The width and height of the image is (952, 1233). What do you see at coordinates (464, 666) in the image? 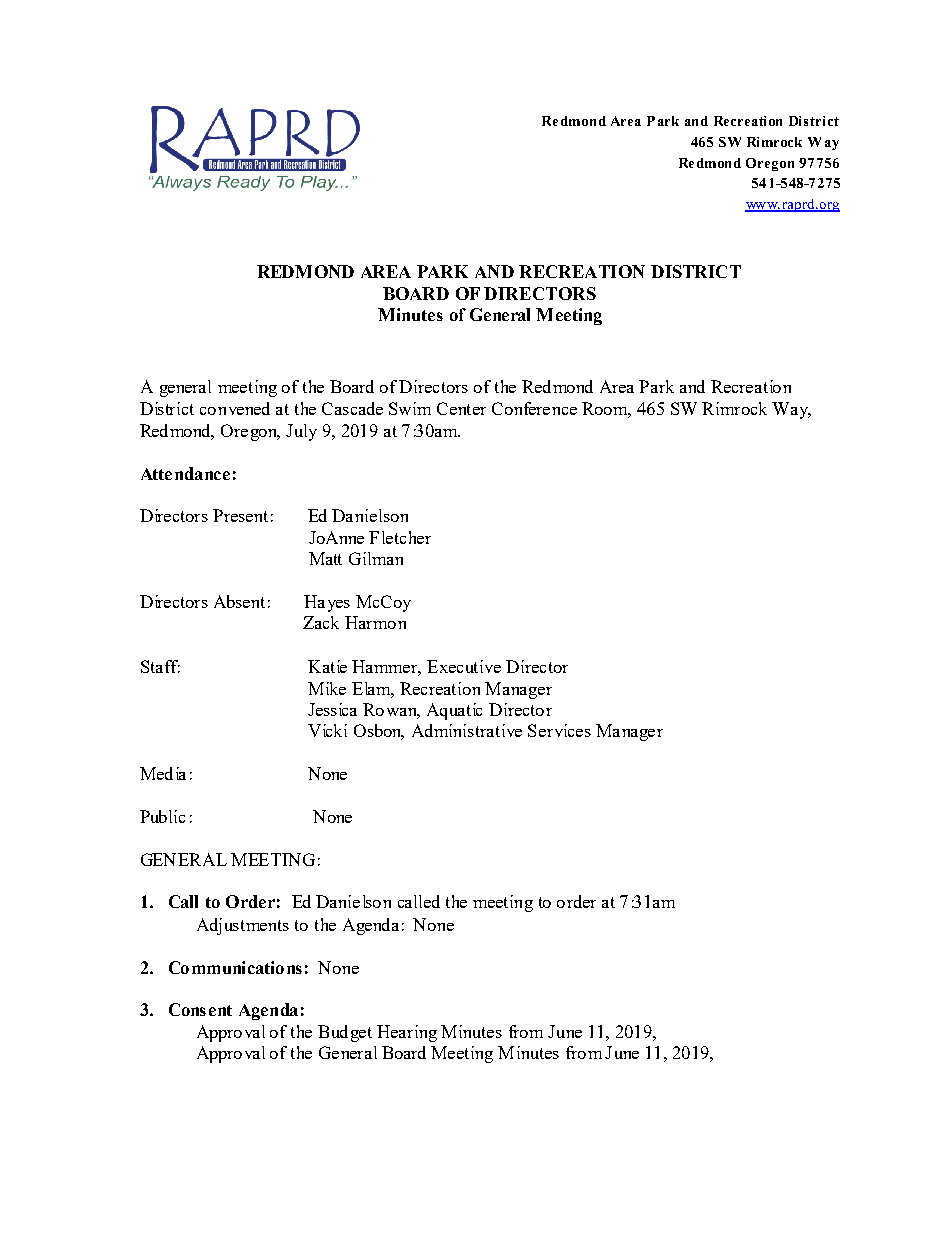
I see `Executive` at bounding box center [464, 666].
